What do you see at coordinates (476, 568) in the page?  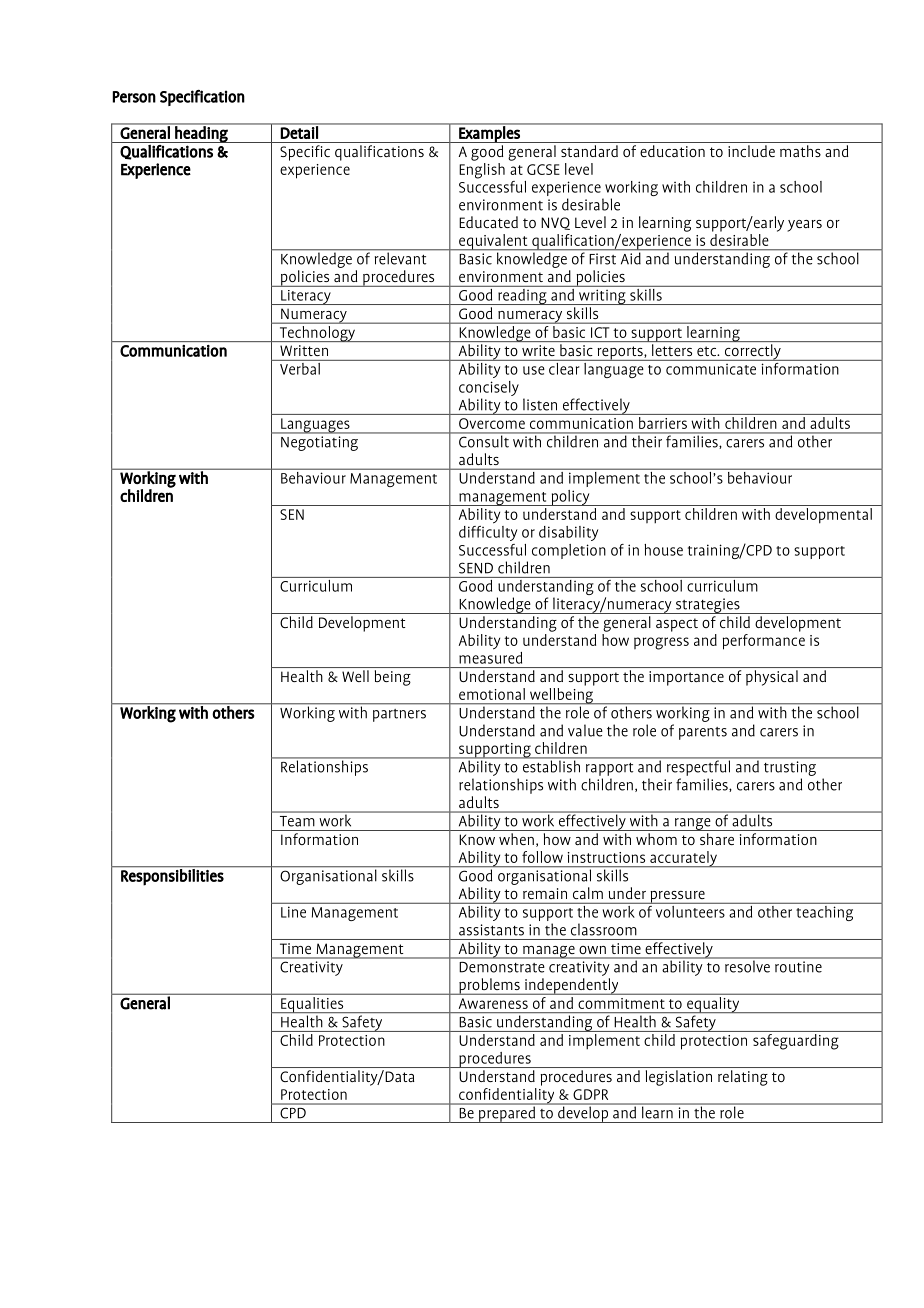 I see `SEND` at bounding box center [476, 568].
